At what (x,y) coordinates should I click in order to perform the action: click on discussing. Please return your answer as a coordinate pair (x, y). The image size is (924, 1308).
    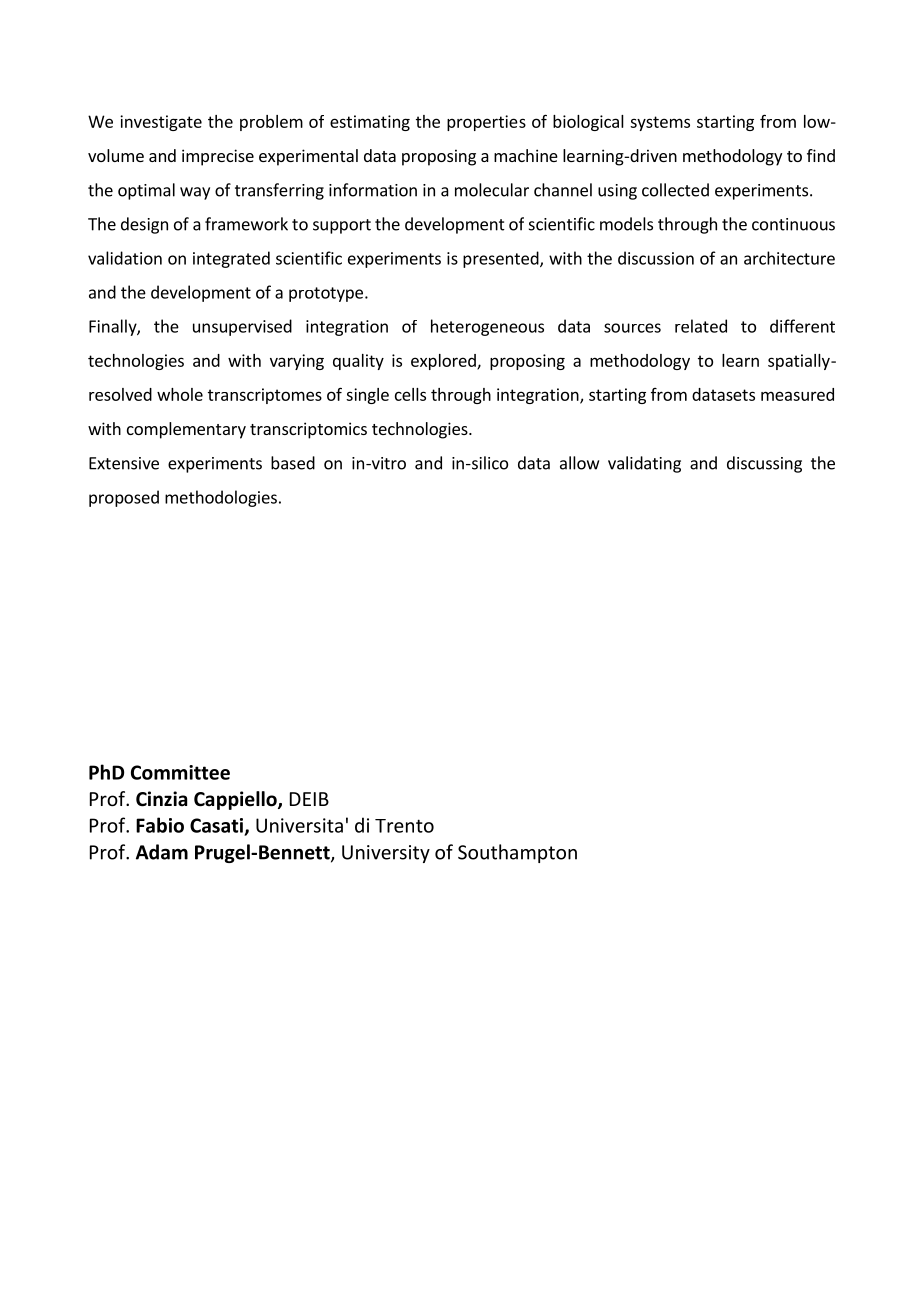
    Looking at the image, I should click on (764, 464).
